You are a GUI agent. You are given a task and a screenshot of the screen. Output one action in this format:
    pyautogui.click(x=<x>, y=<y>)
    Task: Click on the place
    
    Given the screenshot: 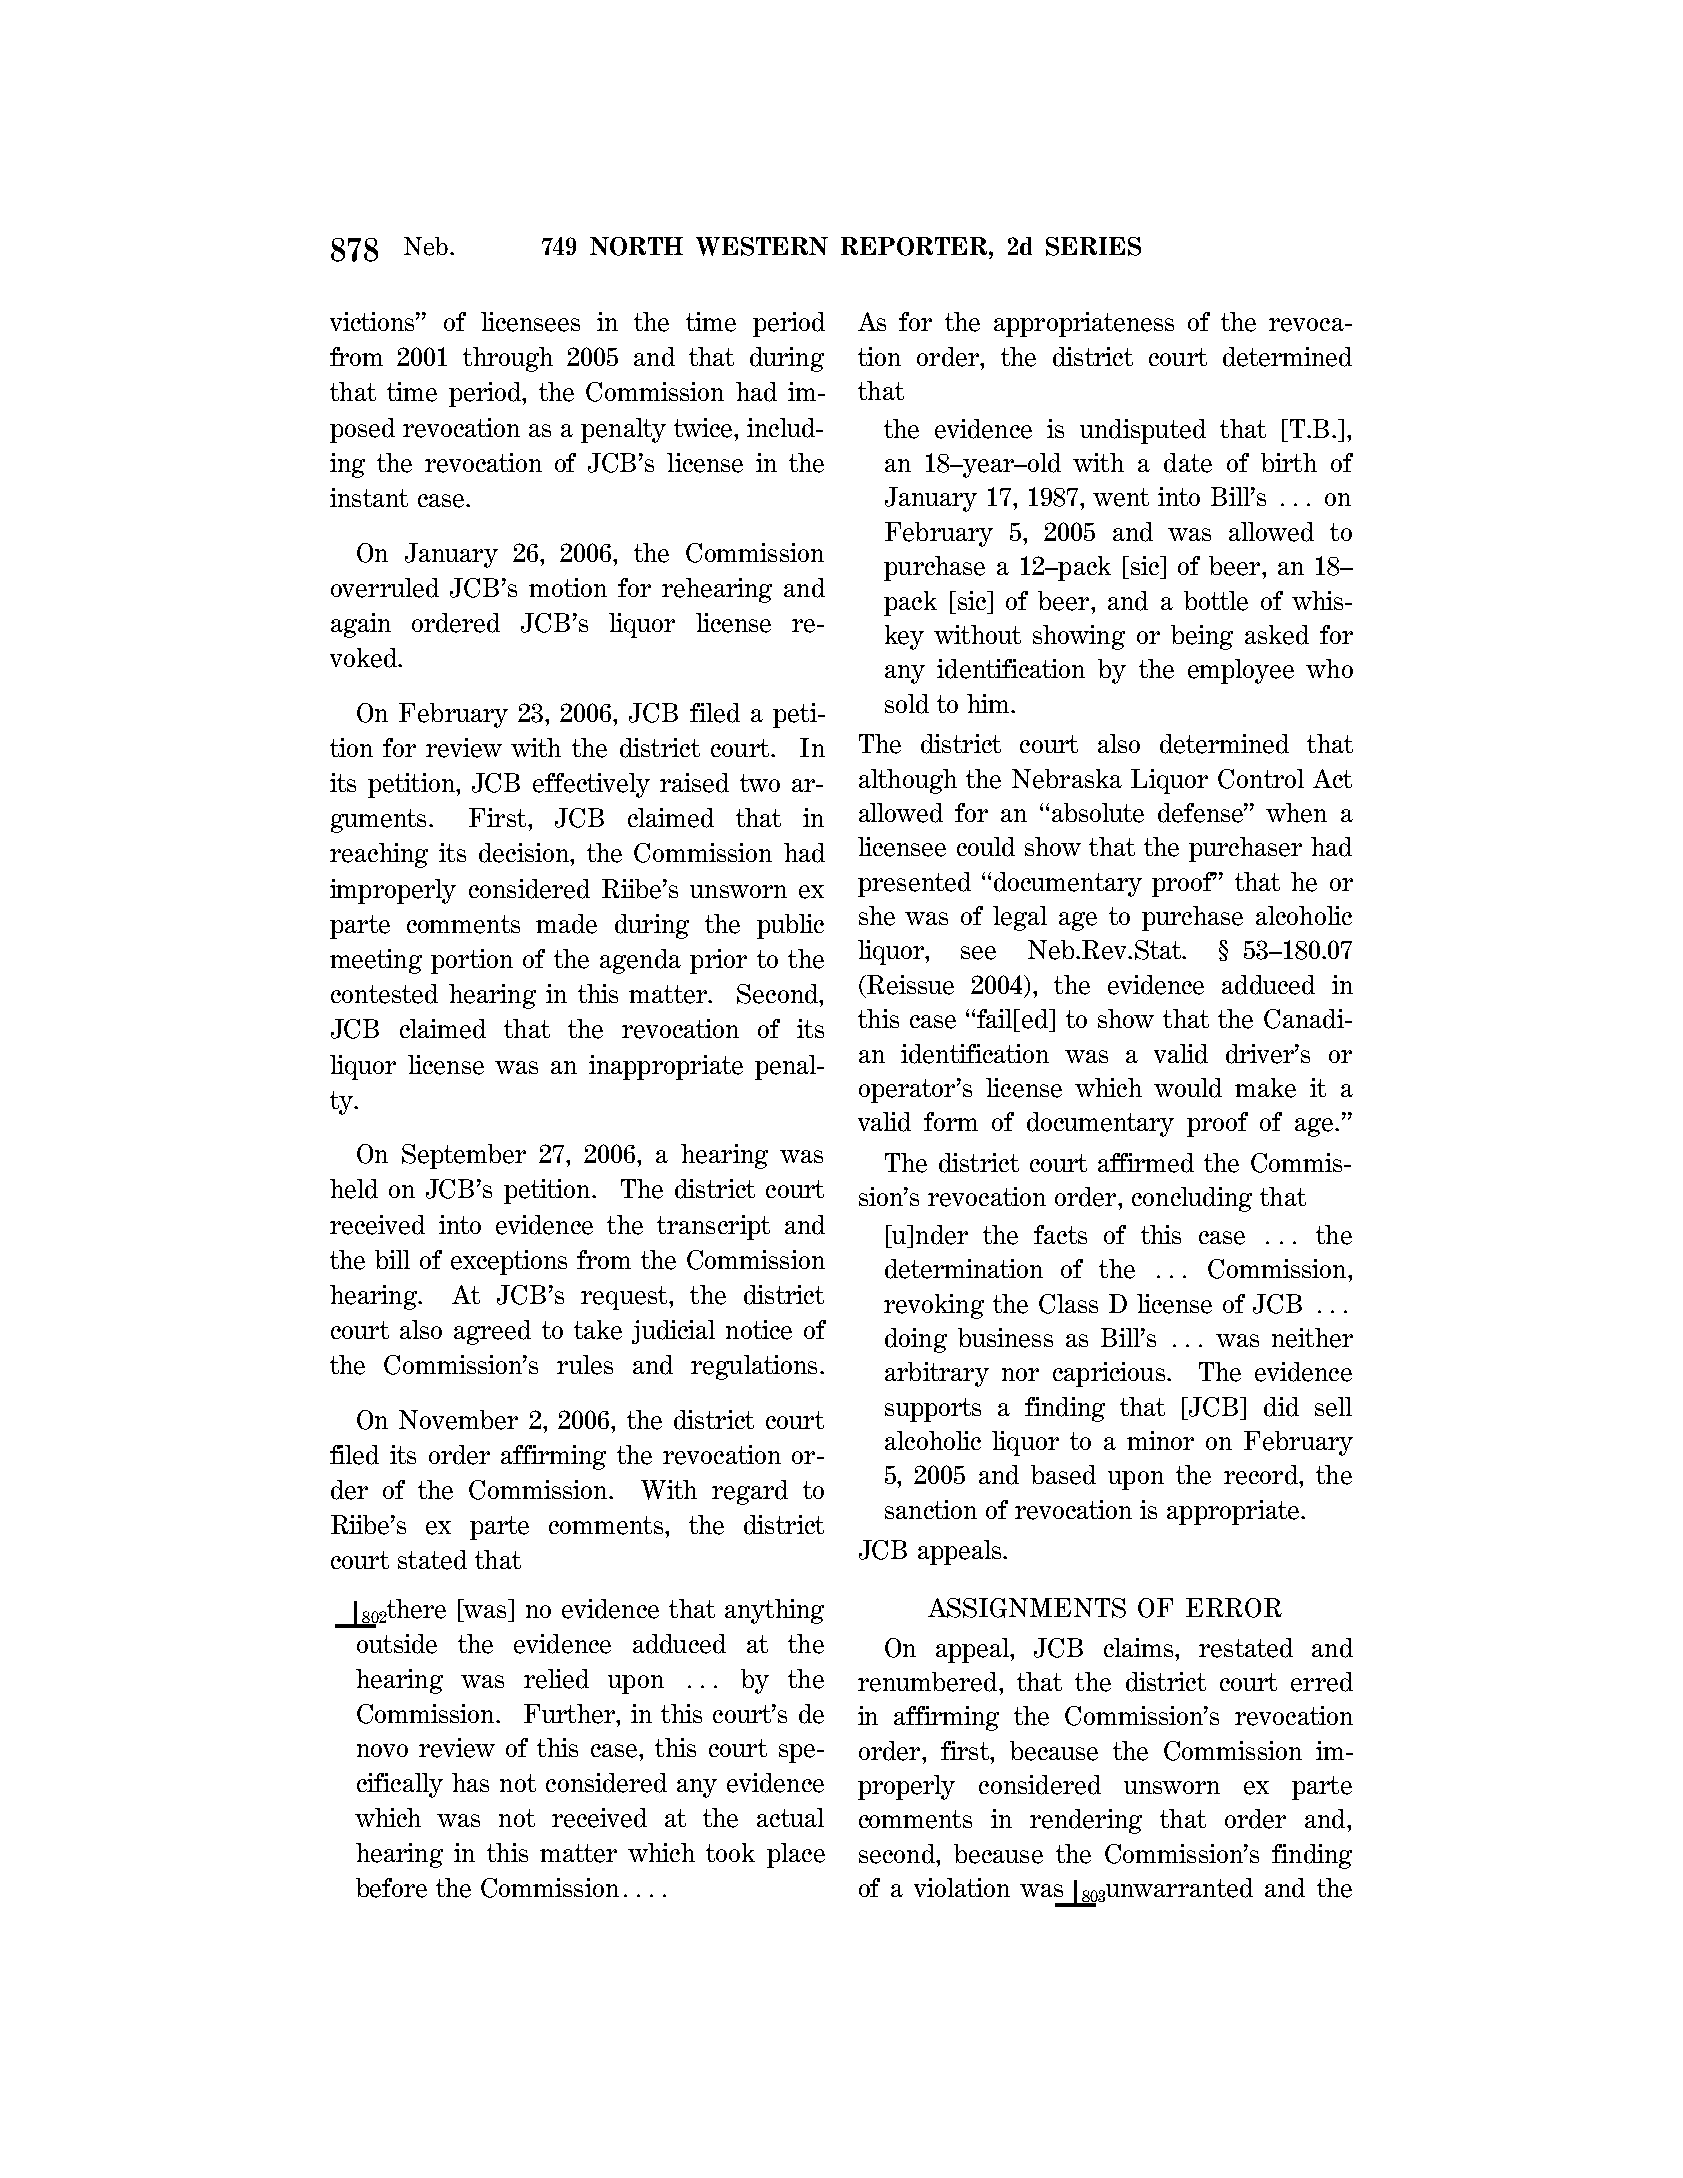 What is the action you would take?
    pyautogui.click(x=796, y=1855)
